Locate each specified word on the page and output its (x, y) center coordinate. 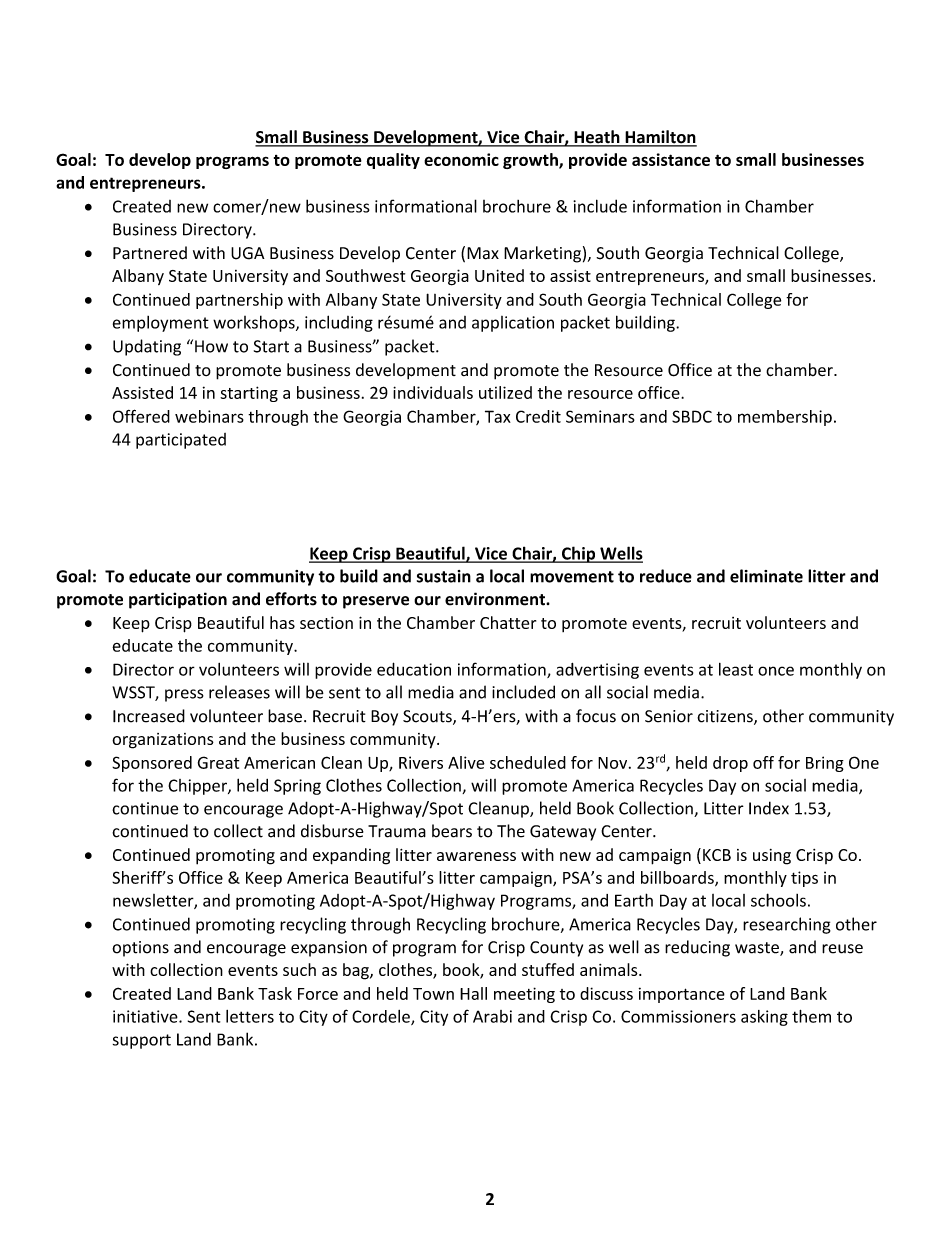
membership (785, 418)
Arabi (492, 1016)
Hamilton (660, 138)
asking (764, 1018)
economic (461, 159)
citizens (726, 717)
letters (250, 1016)
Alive (466, 762)
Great (218, 762)
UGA (248, 253)
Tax (498, 416)
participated (181, 441)
